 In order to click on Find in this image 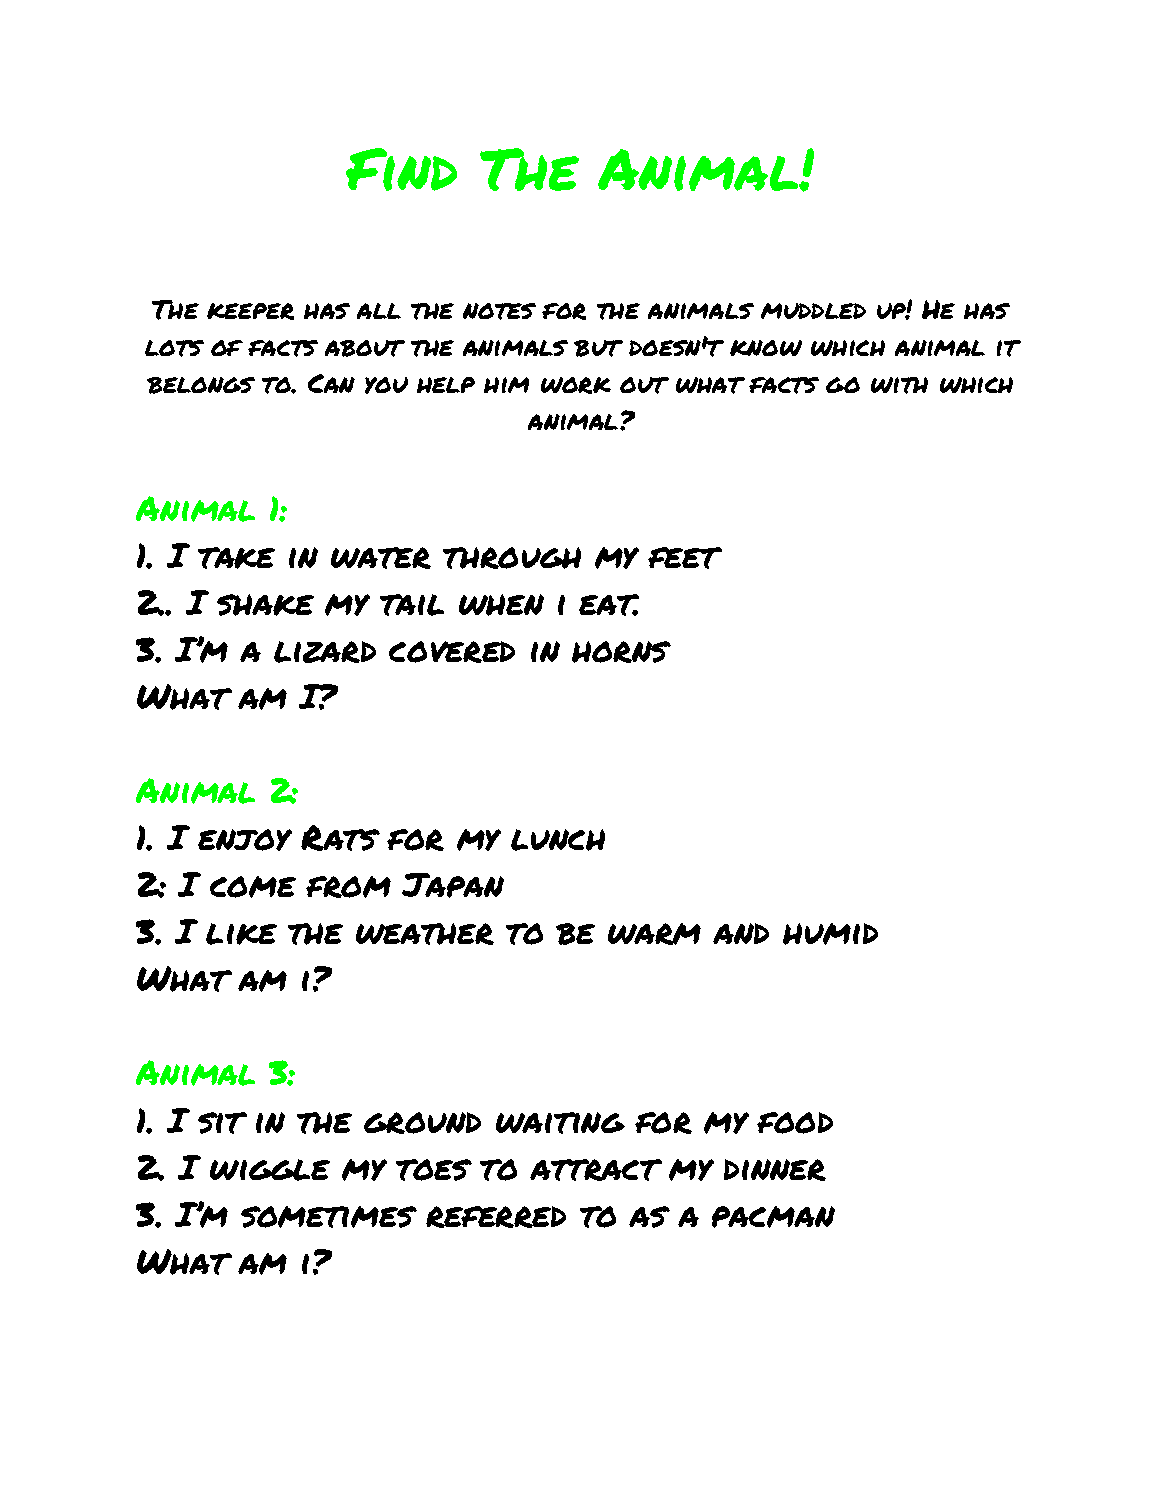, I will do `click(401, 169)`.
